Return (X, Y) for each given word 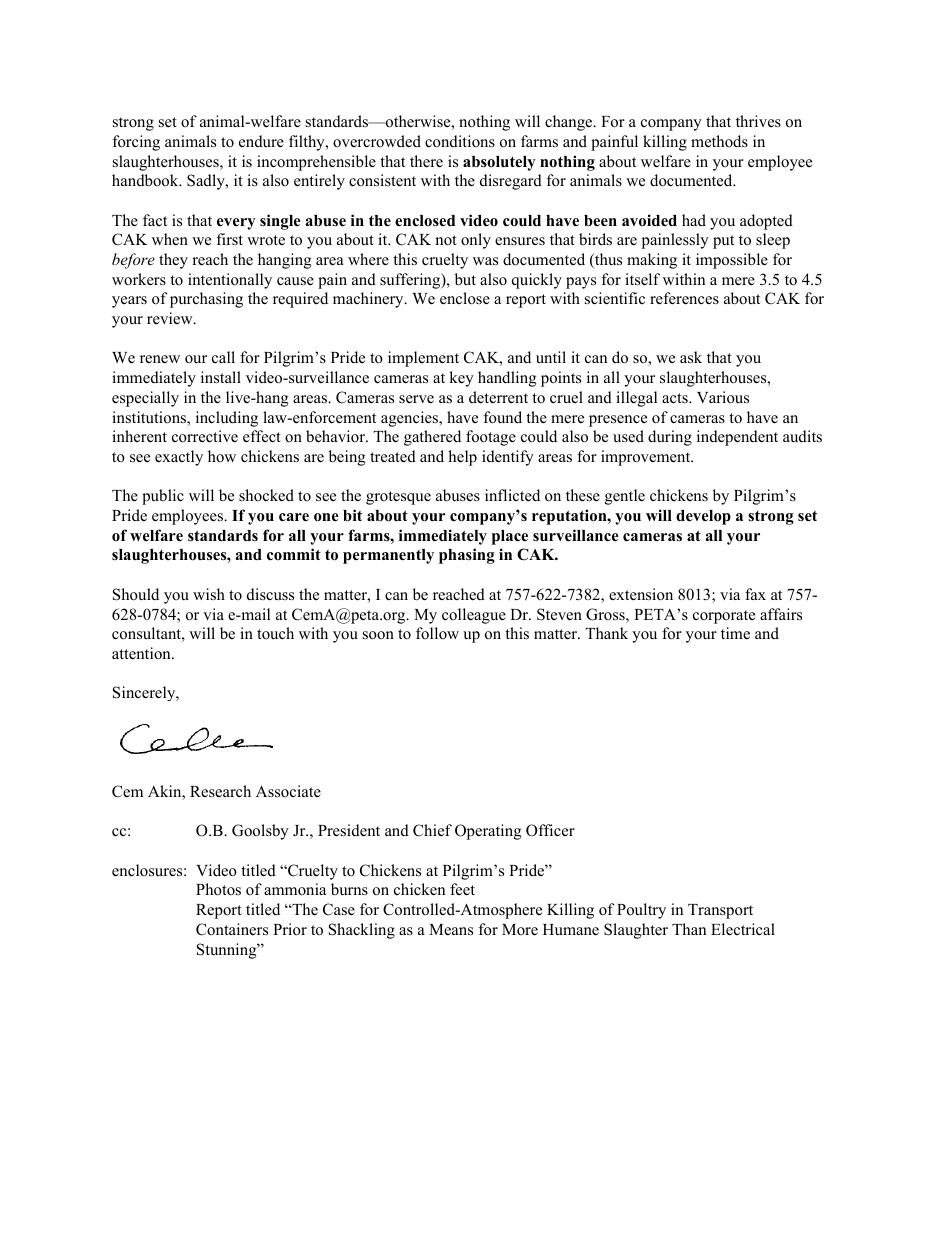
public (163, 497)
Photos (218, 889)
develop (703, 517)
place (510, 537)
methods (719, 141)
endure (261, 141)
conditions (460, 141)
